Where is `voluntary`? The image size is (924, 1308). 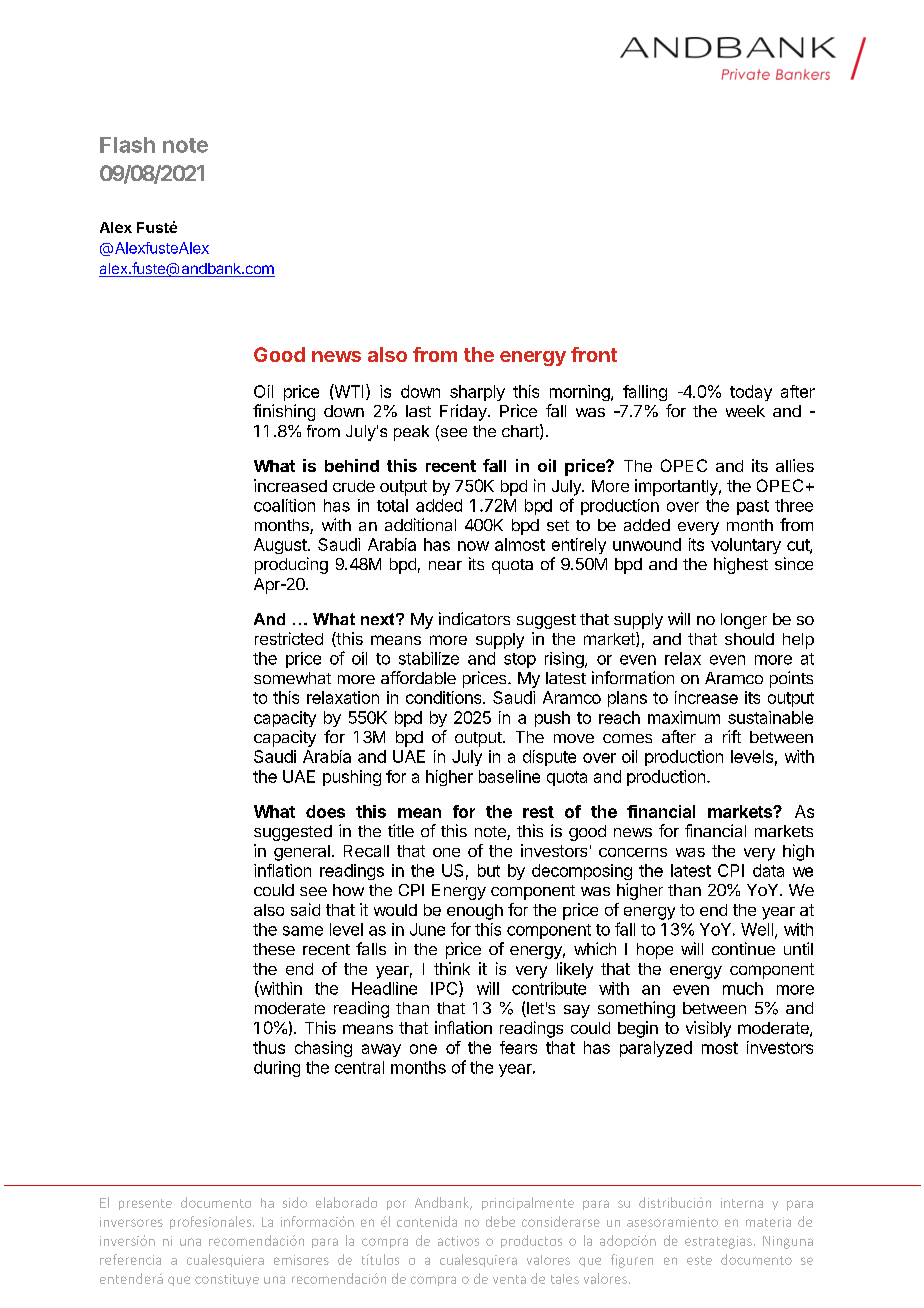 voluntary is located at coordinates (746, 546).
